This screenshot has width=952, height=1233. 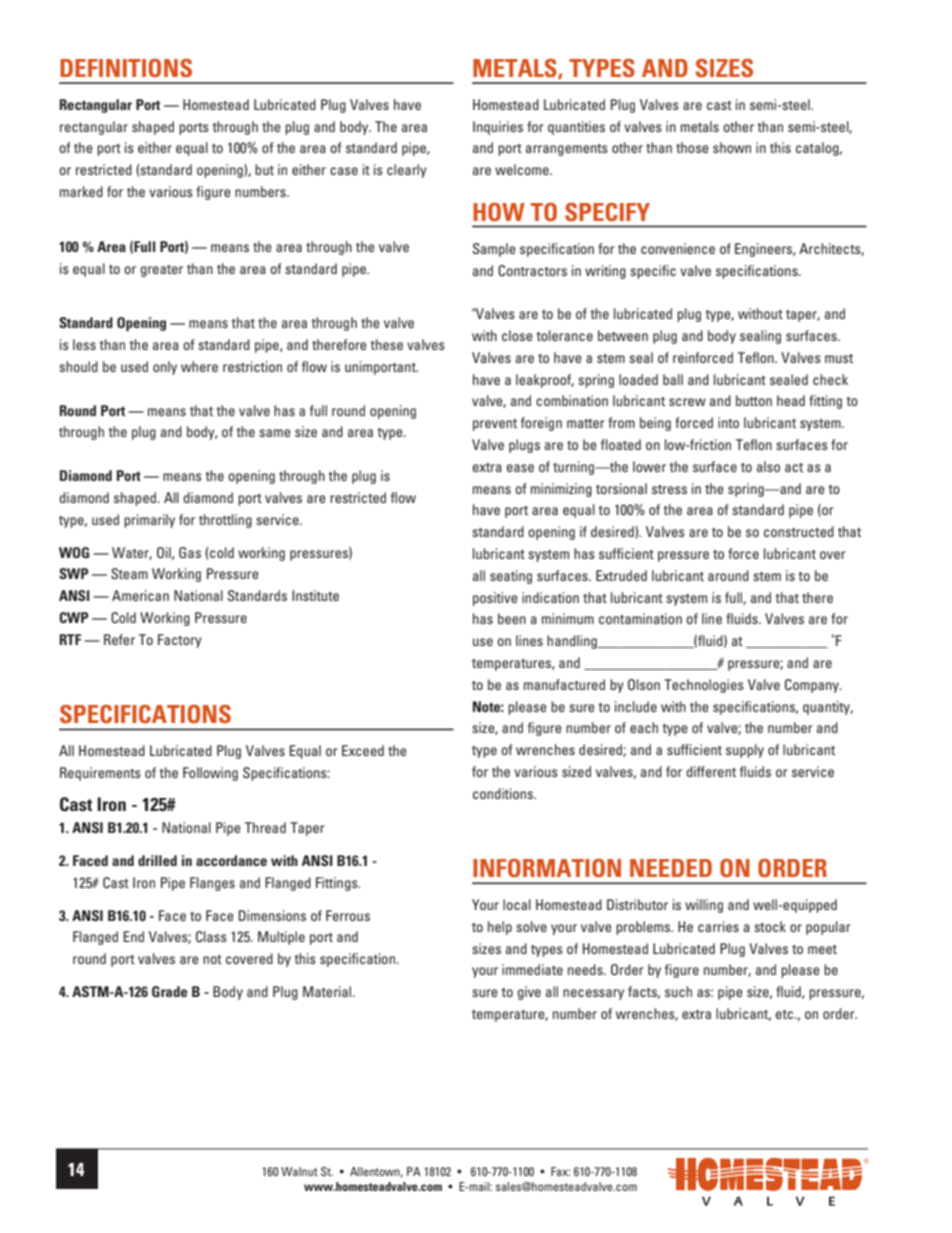 I want to click on seating, so click(x=511, y=577).
